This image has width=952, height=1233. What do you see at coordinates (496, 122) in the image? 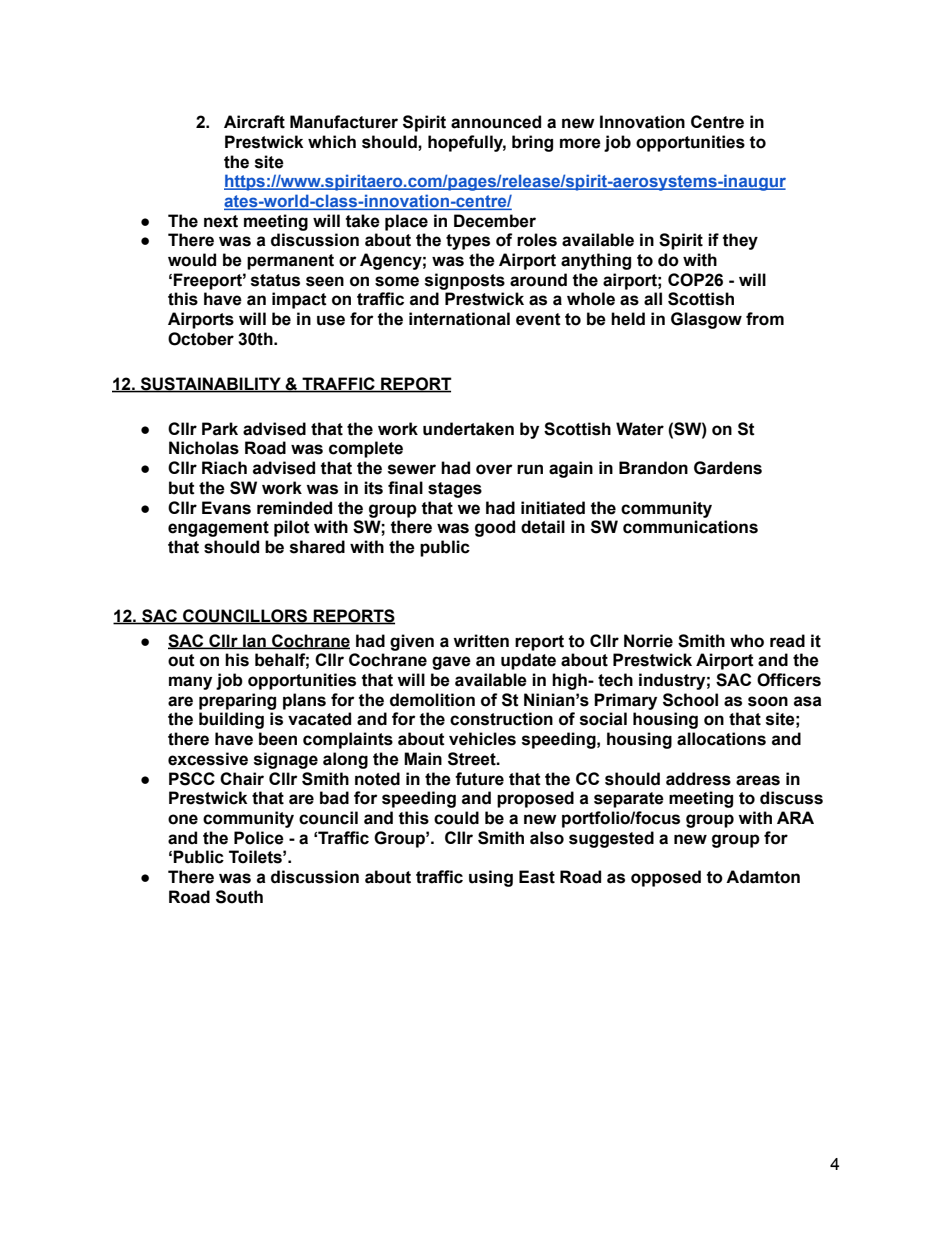
I see `announced` at bounding box center [496, 122].
